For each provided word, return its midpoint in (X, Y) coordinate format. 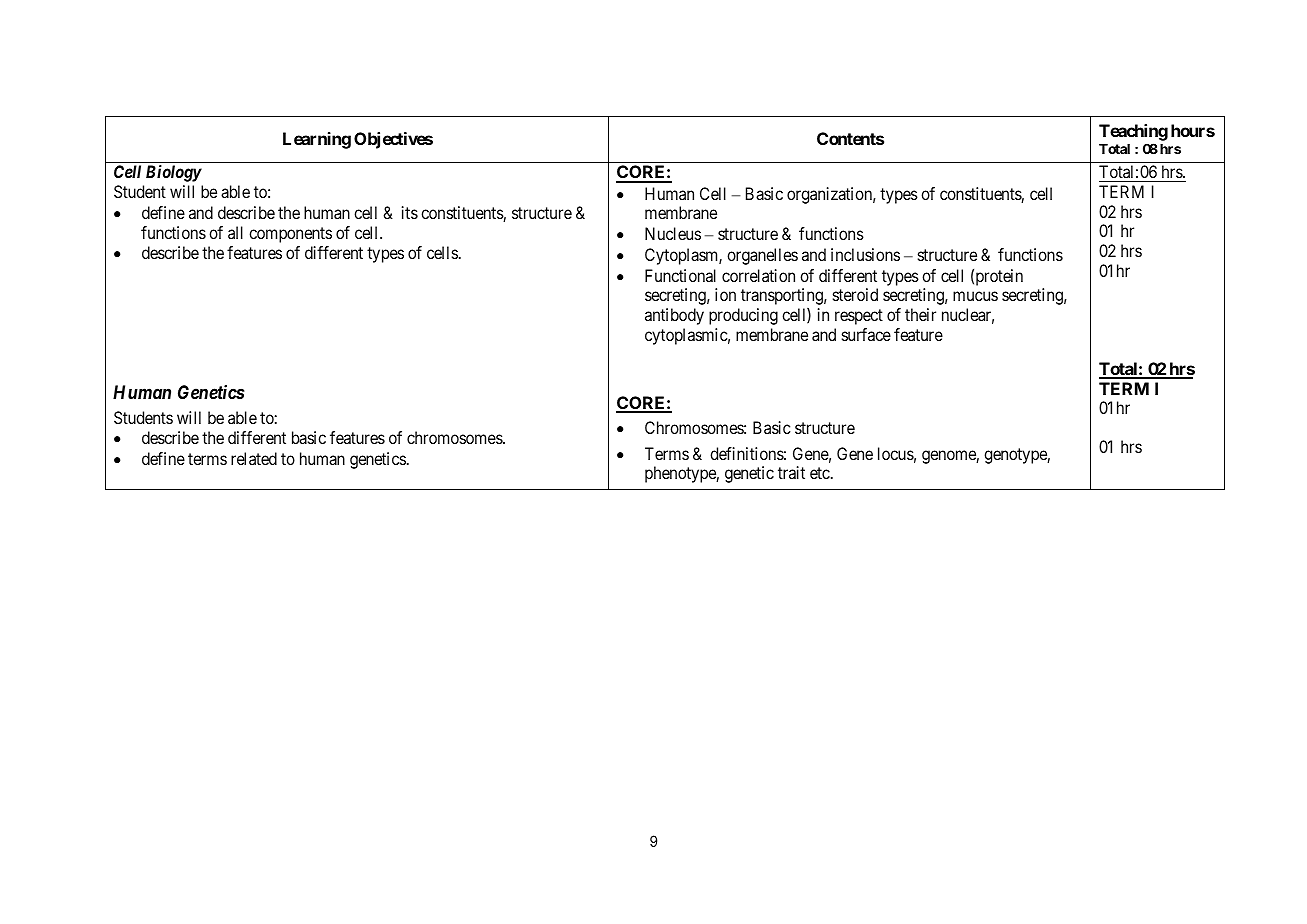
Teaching (1133, 134)
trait (791, 472)
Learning (317, 140)
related (254, 458)
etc (821, 473)
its (410, 212)
